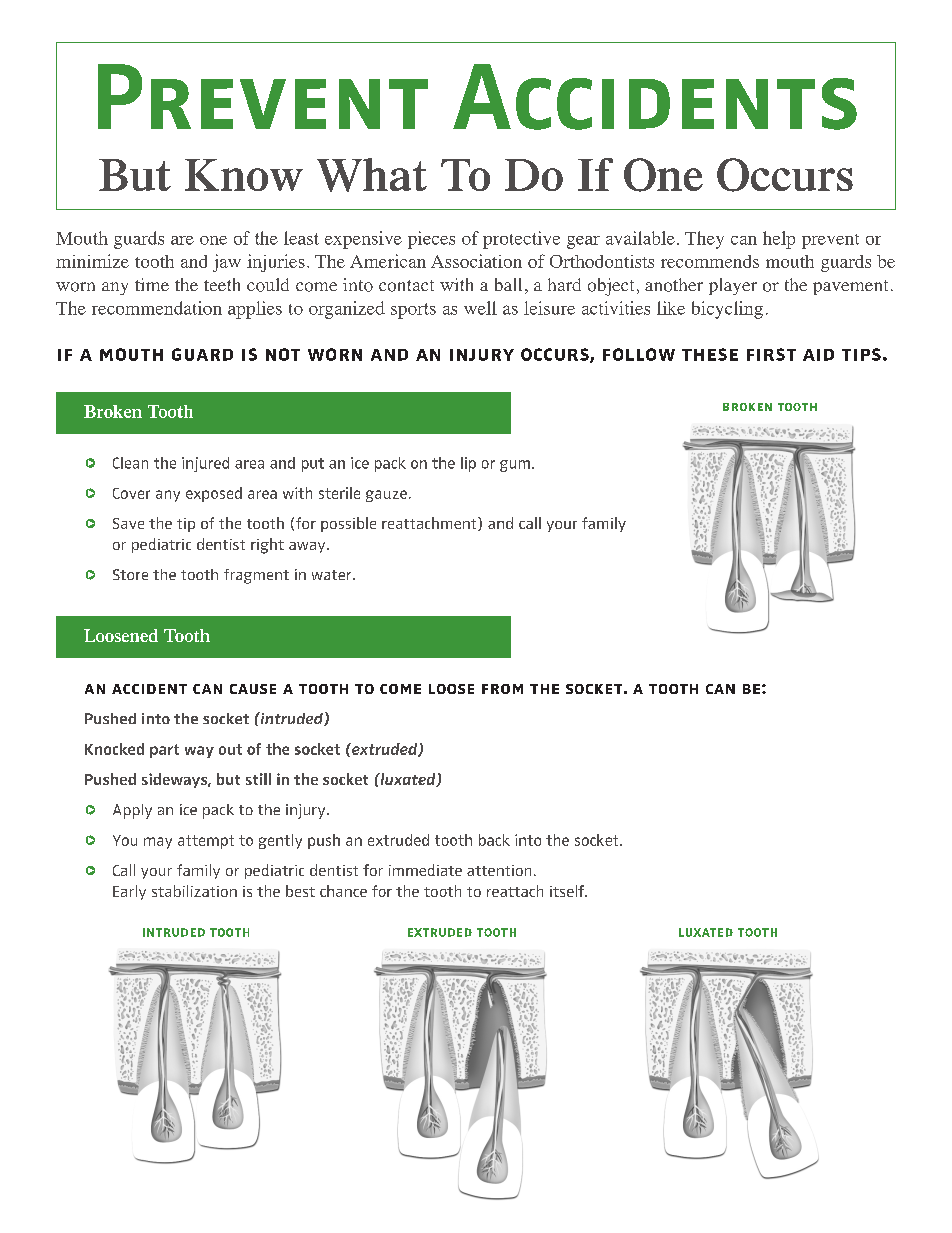 The image size is (952, 1233). Describe the element at coordinates (568, 891) in the document. I see `itself` at that location.
